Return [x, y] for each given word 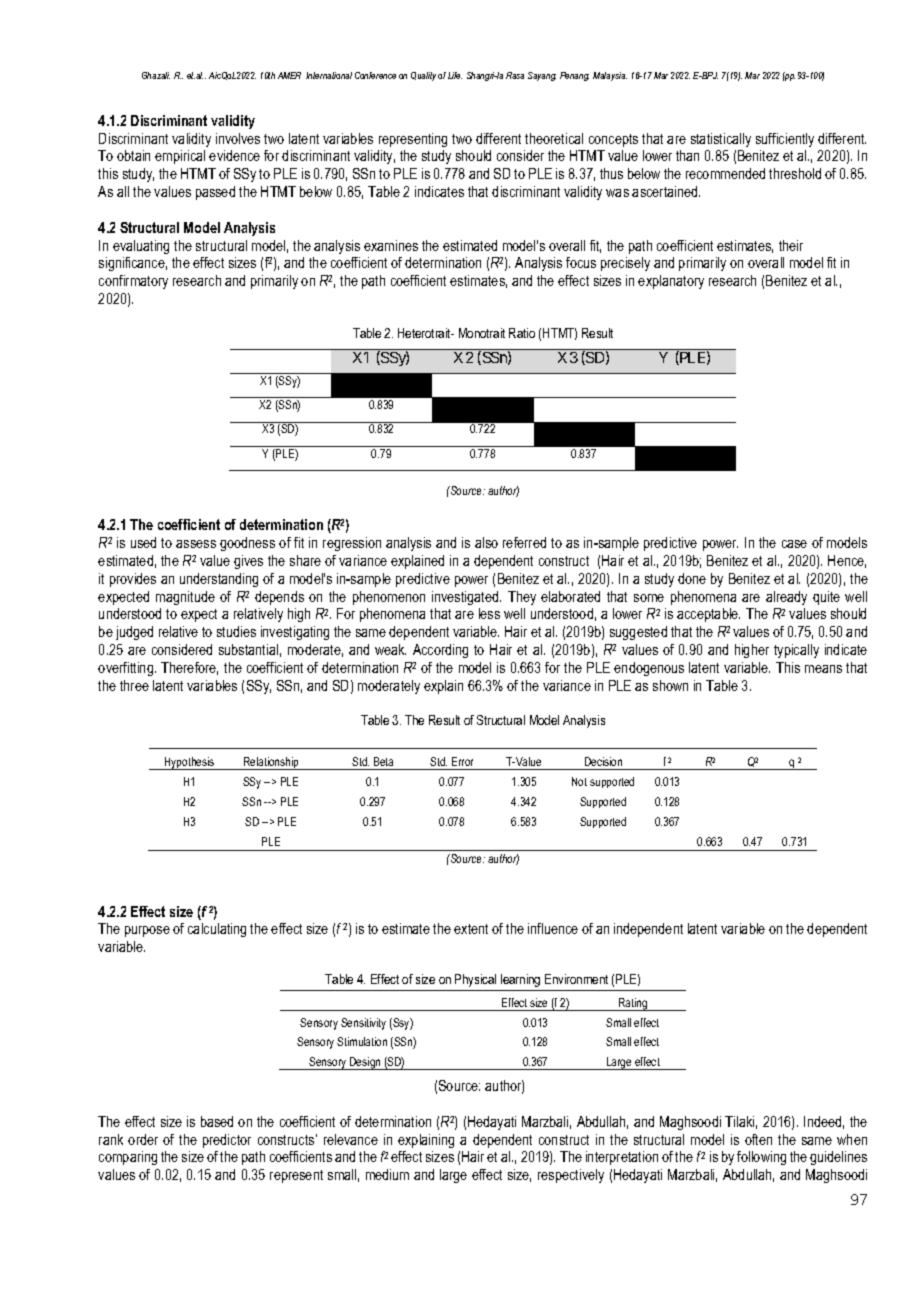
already [786, 598]
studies [236, 631]
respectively [571, 1176]
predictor [227, 1141]
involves [238, 138]
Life [455, 75]
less [489, 613]
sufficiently [785, 140]
